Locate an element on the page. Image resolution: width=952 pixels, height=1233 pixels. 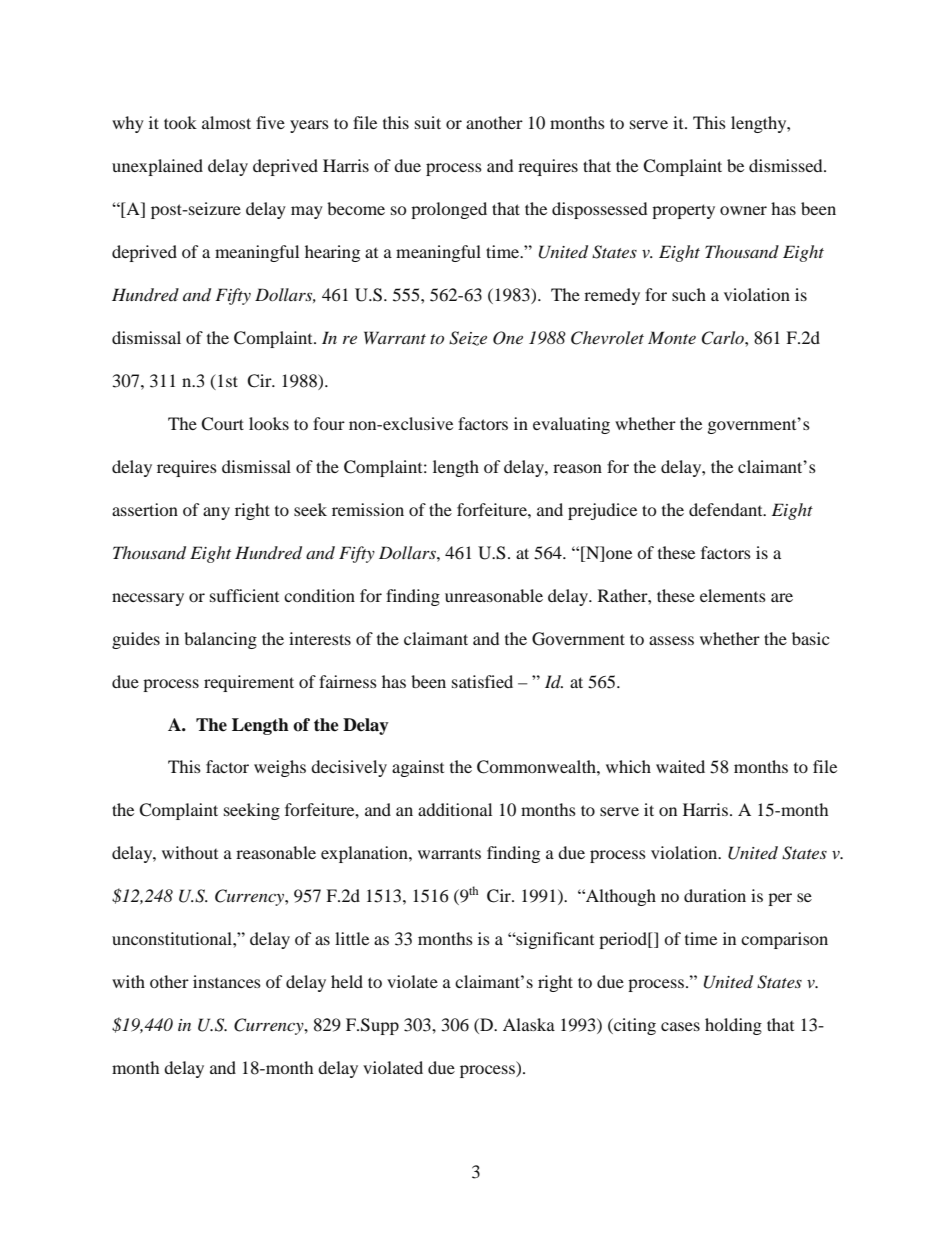
Alaska is located at coordinates (529, 1024).
